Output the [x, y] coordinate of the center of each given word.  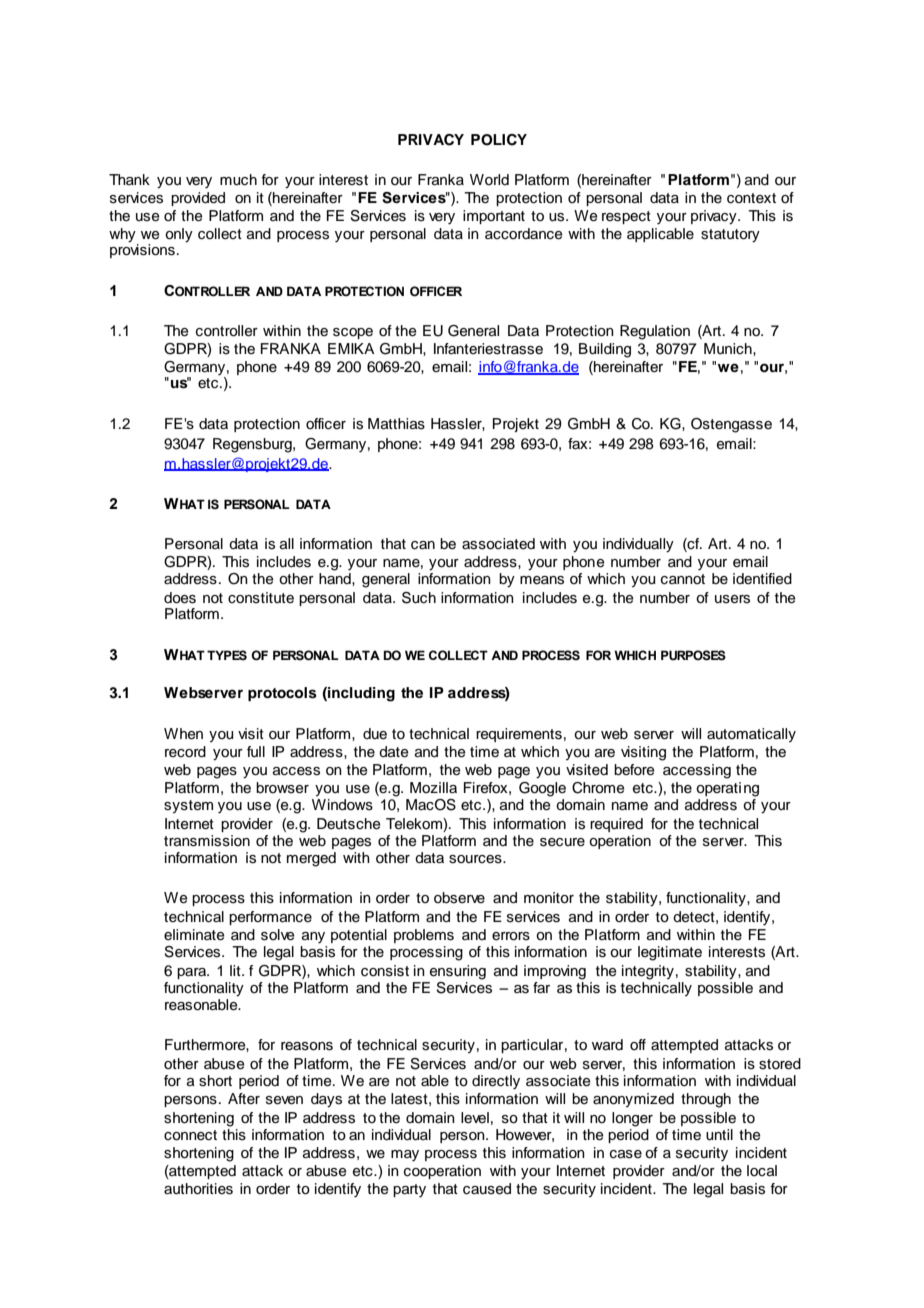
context [751, 198]
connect [190, 1135]
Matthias [396, 424]
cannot [683, 579]
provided [198, 199]
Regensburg [253, 445]
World [489, 179]
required [616, 825]
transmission [207, 841]
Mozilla [433, 787]
